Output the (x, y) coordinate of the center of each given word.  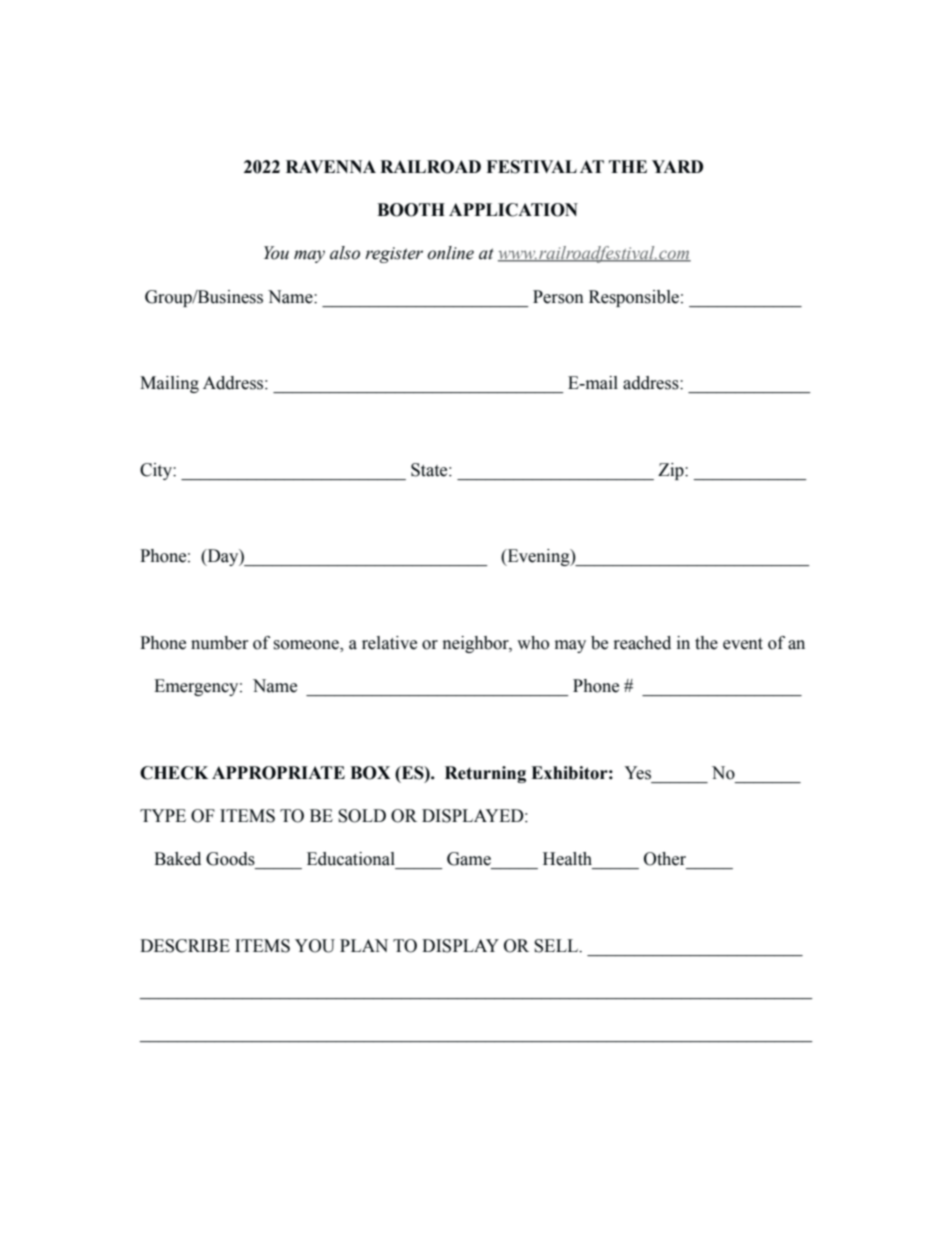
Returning (485, 774)
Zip (672, 471)
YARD (677, 166)
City (157, 471)
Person (558, 297)
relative (389, 643)
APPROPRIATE (278, 773)
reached (642, 643)
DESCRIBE (185, 946)
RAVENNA (331, 166)
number (219, 643)
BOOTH (411, 210)
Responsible (634, 298)
